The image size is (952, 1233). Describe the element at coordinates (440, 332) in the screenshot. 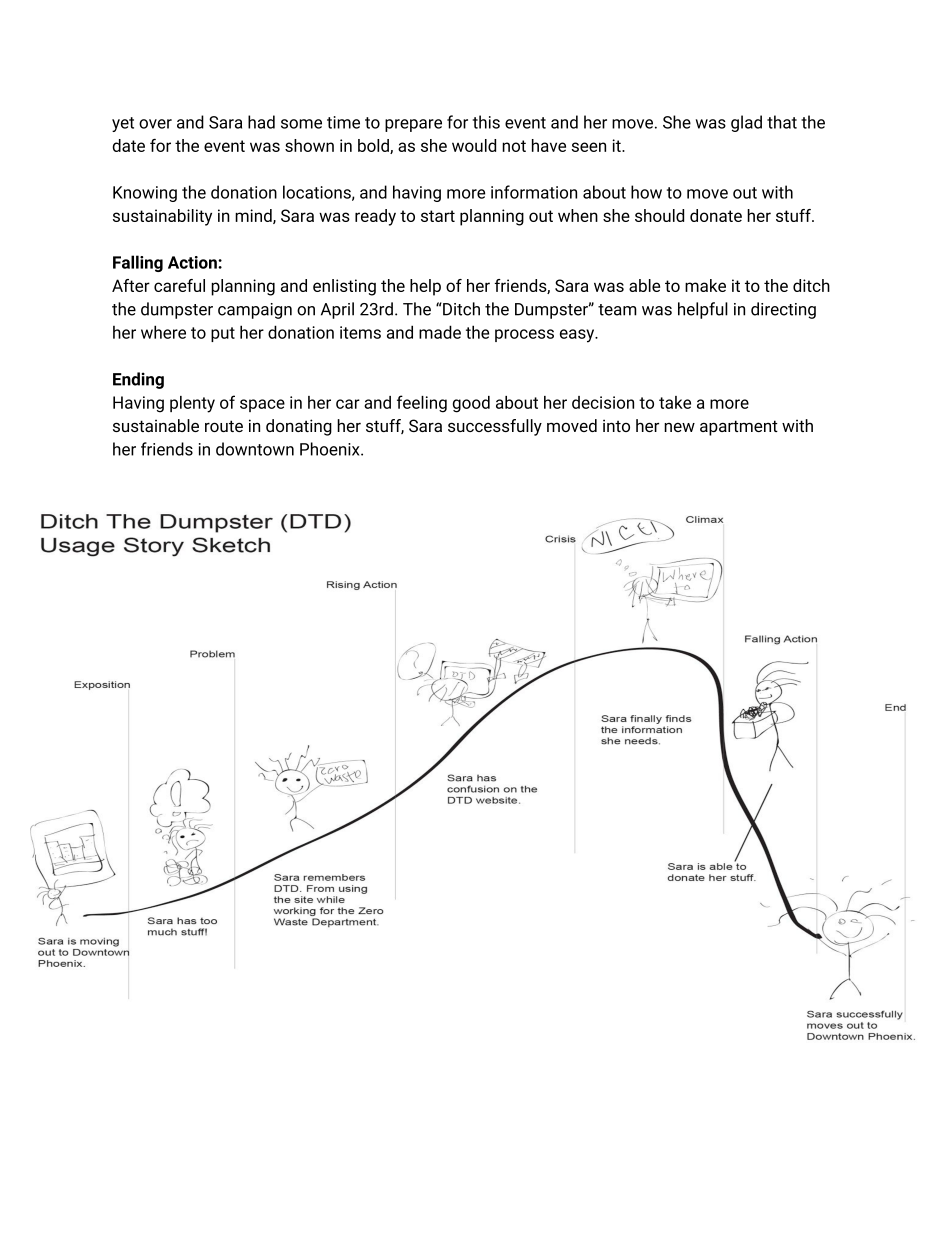

I see `made` at that location.
